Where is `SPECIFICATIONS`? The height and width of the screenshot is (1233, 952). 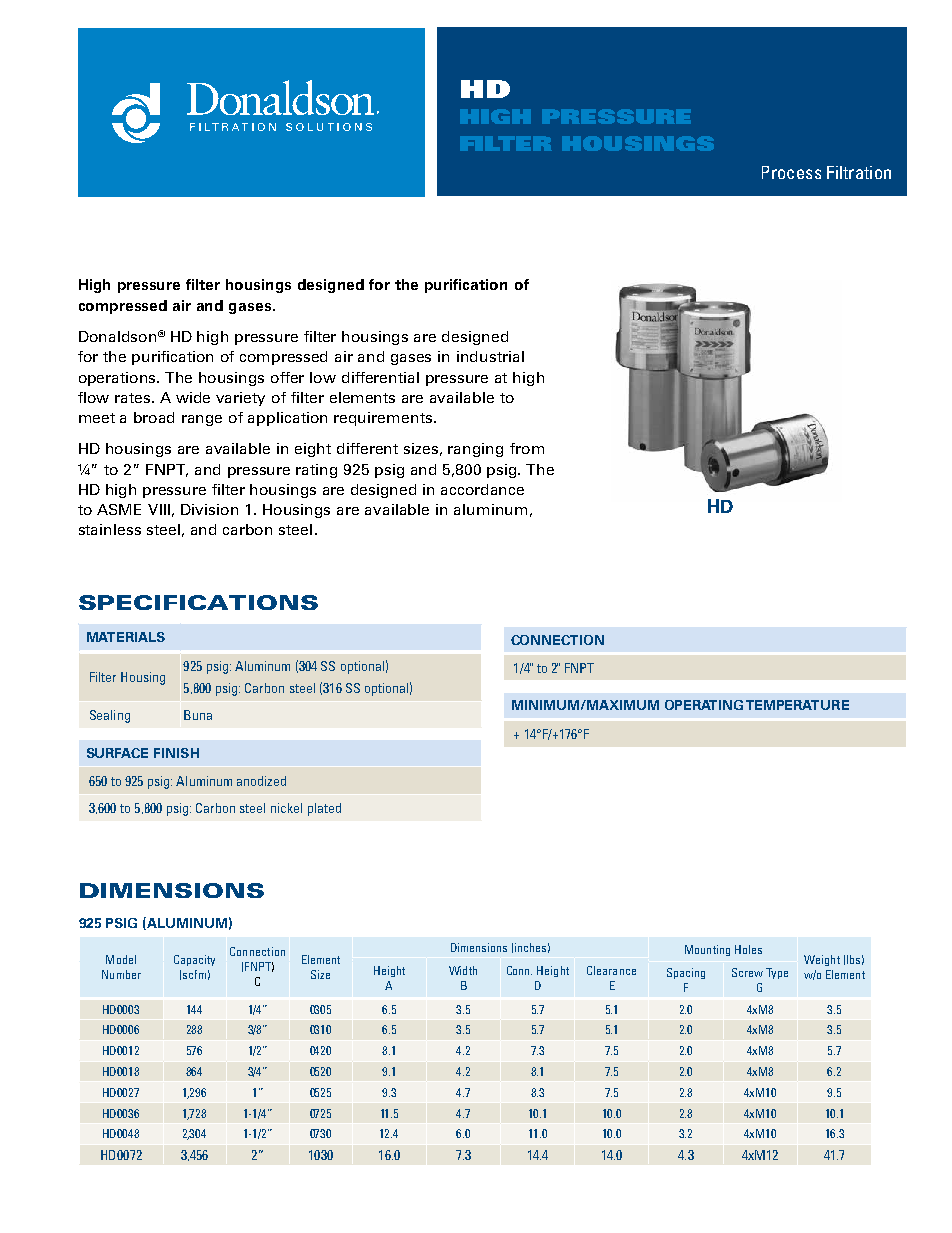 SPECIFICATIONS is located at coordinates (198, 602).
